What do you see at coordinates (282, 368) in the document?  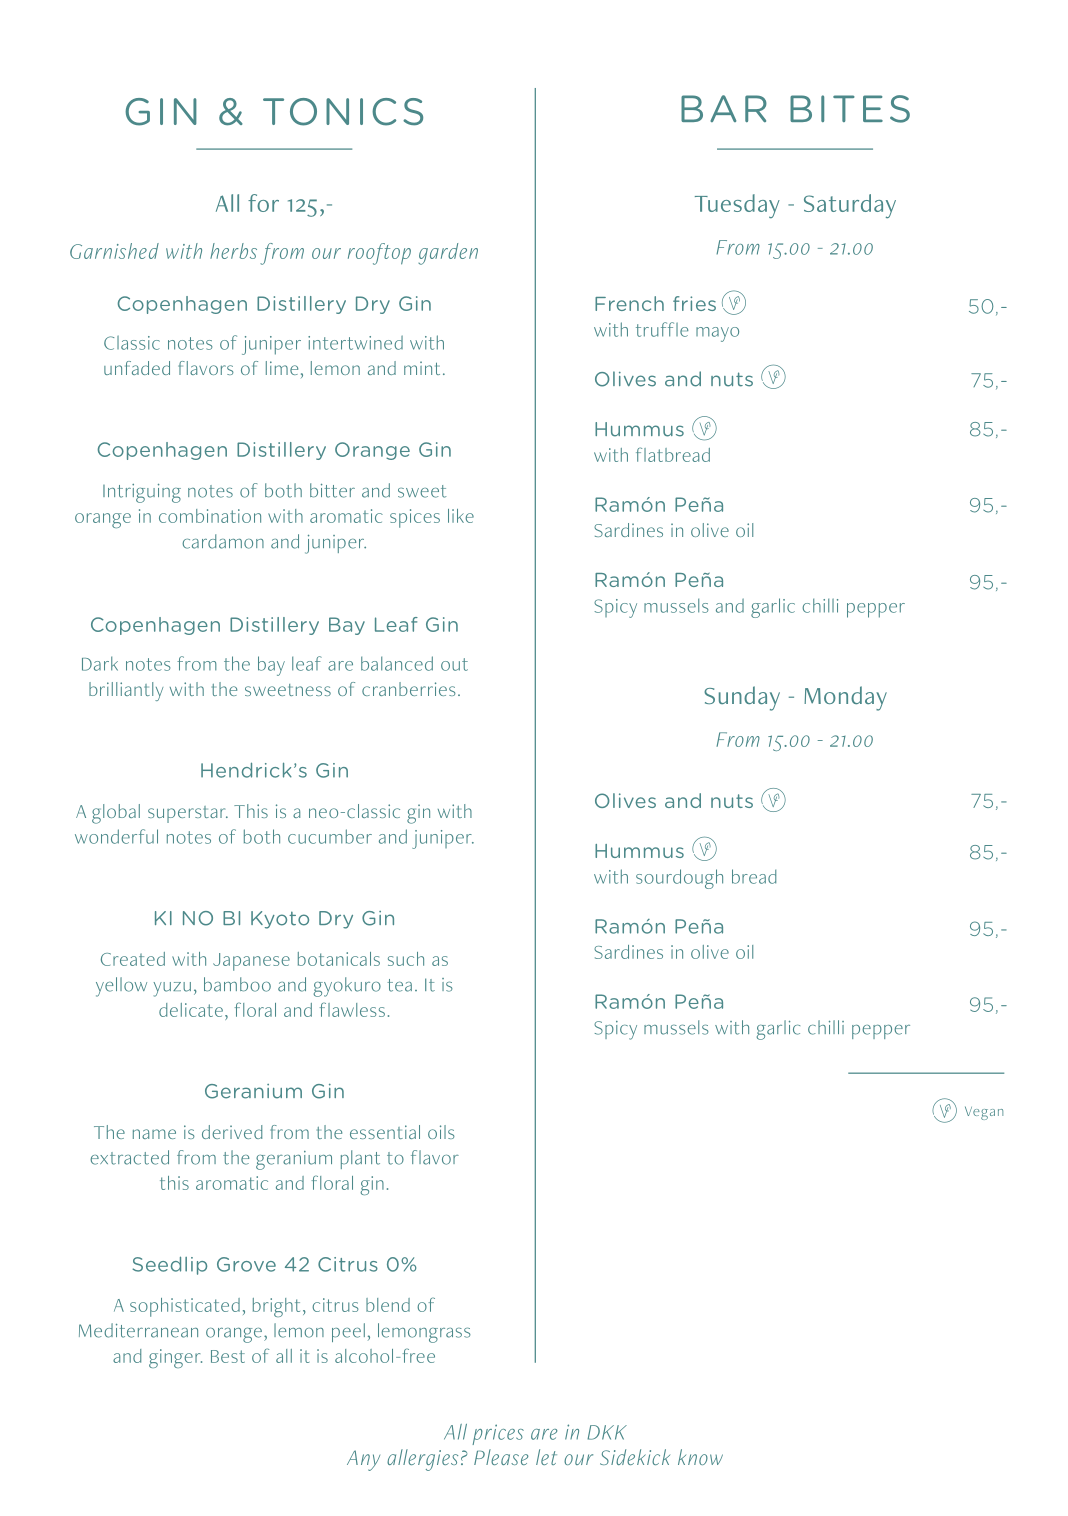 I see `lime` at bounding box center [282, 368].
